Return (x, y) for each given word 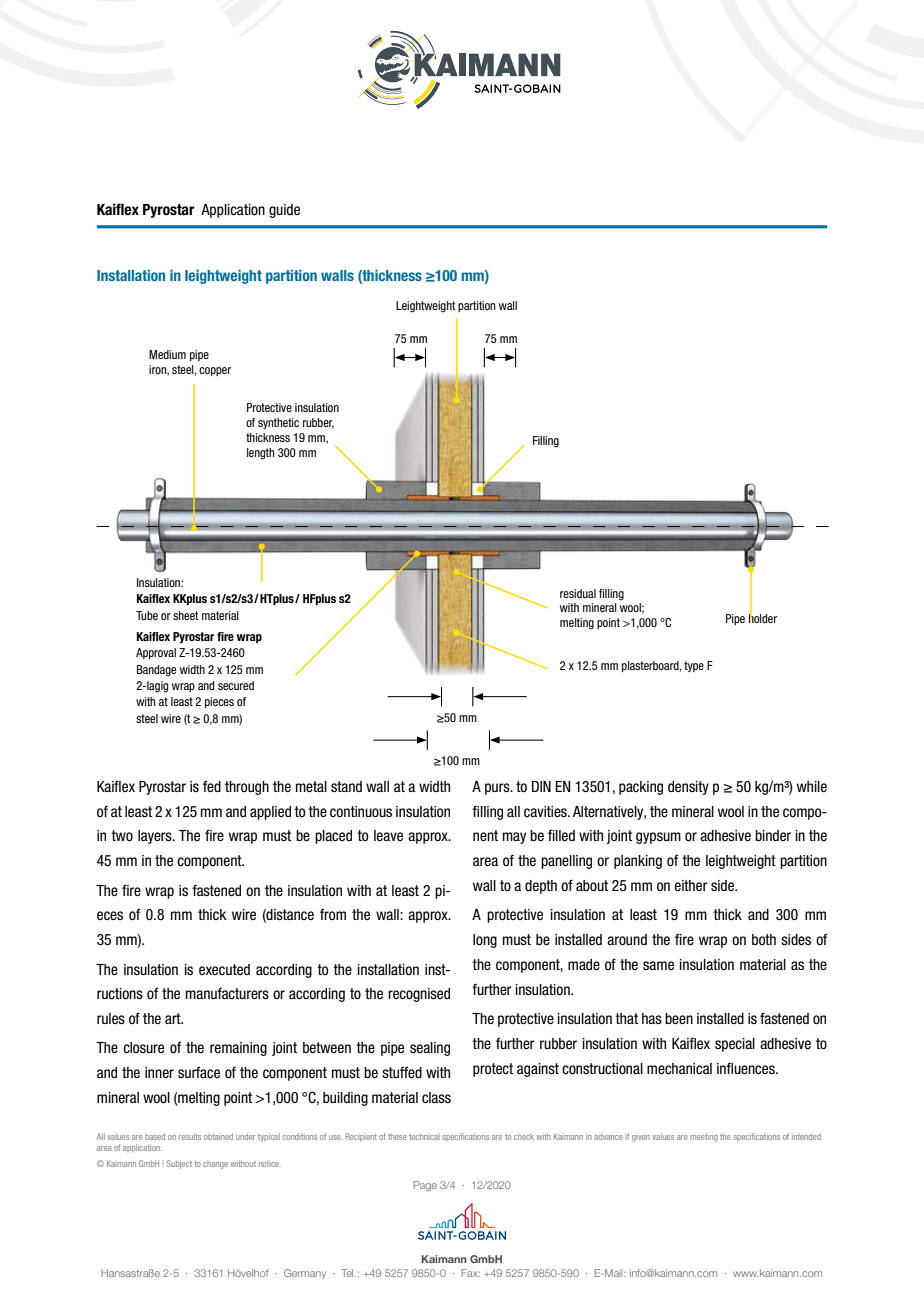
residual (578, 593)
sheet (186, 615)
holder (763, 617)
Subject (179, 1164)
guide (284, 211)
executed (224, 970)
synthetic (278, 423)
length (260, 454)
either (691, 886)
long (485, 941)
